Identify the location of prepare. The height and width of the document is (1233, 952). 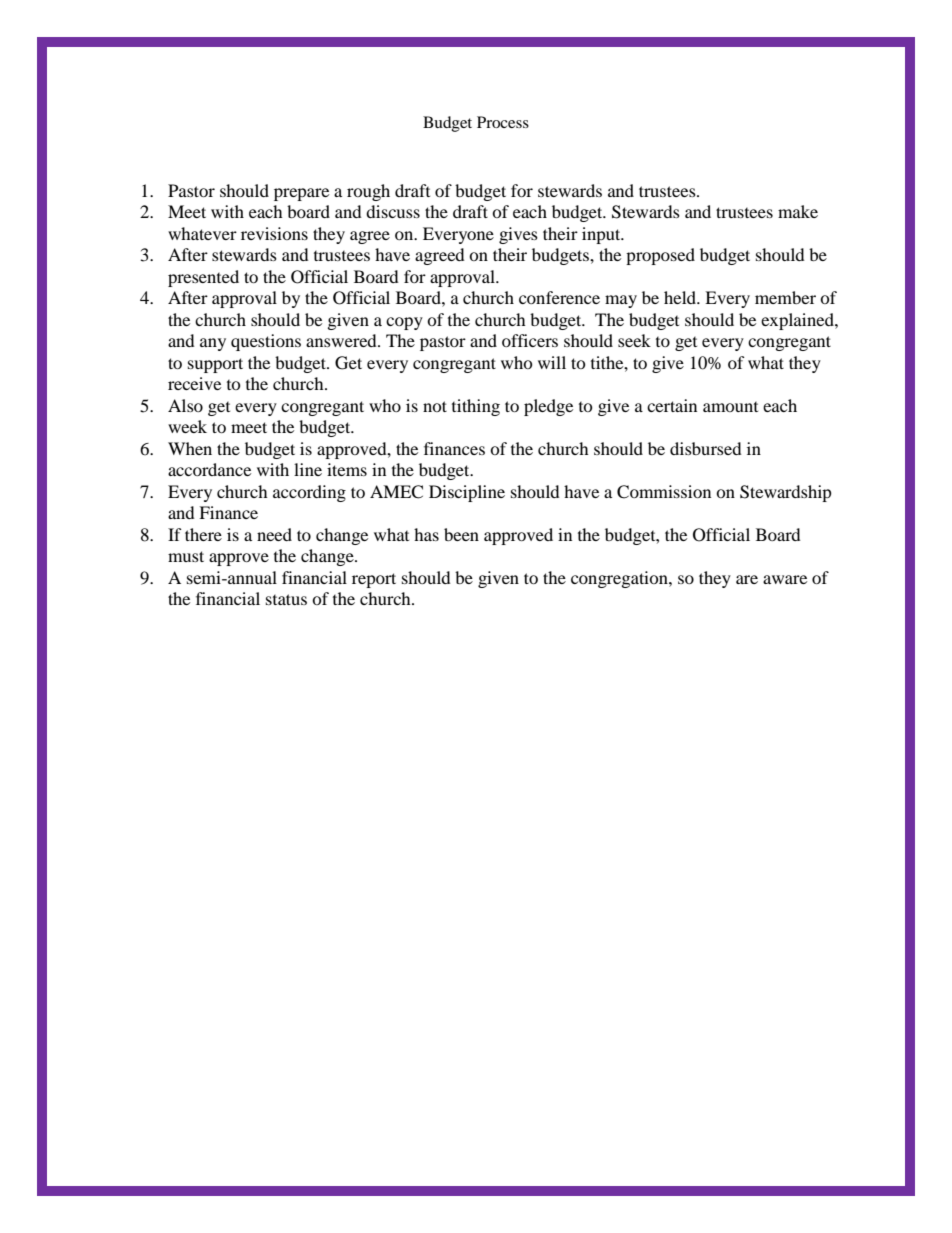
(301, 194).
